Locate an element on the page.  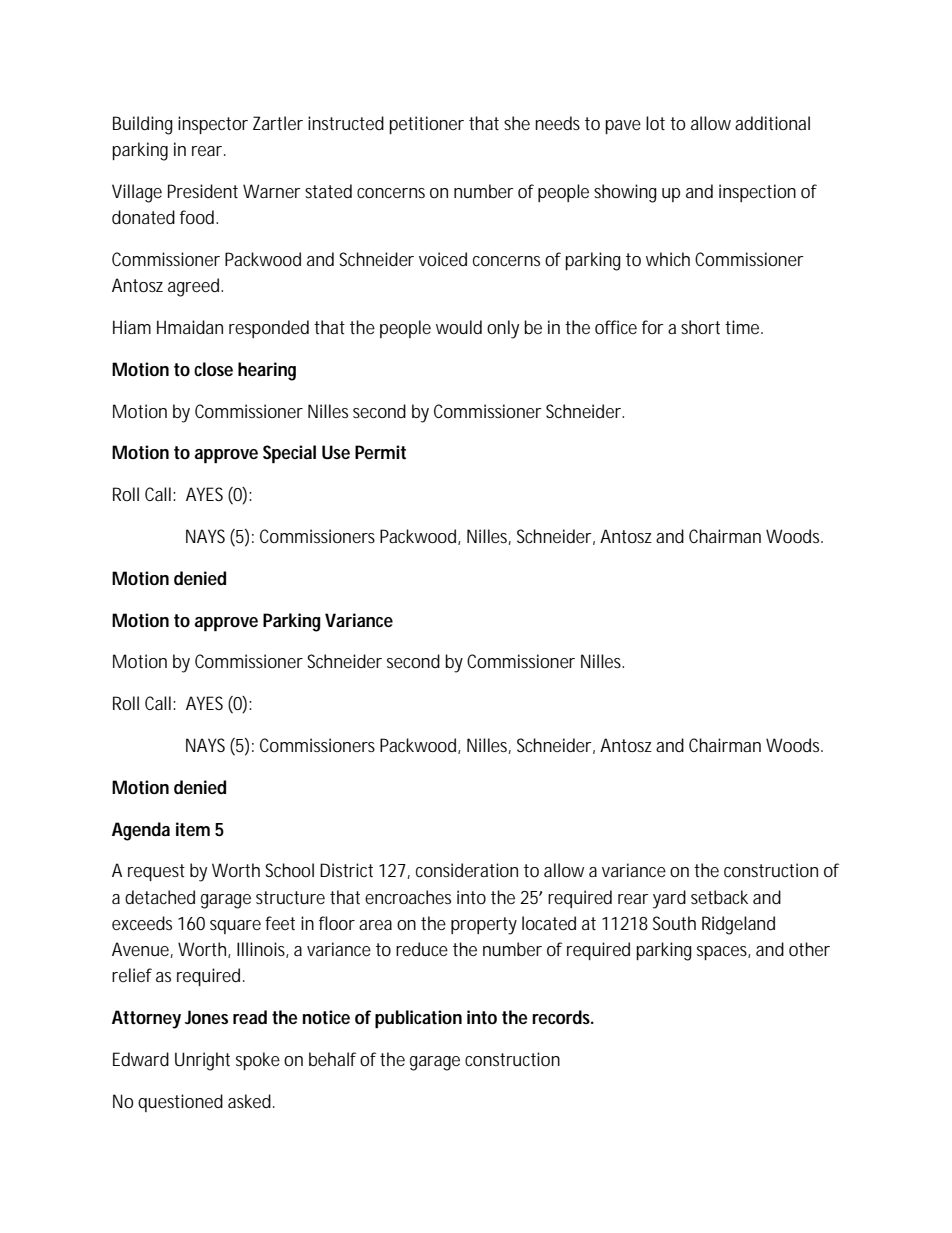
spoke is located at coordinates (258, 1061).
